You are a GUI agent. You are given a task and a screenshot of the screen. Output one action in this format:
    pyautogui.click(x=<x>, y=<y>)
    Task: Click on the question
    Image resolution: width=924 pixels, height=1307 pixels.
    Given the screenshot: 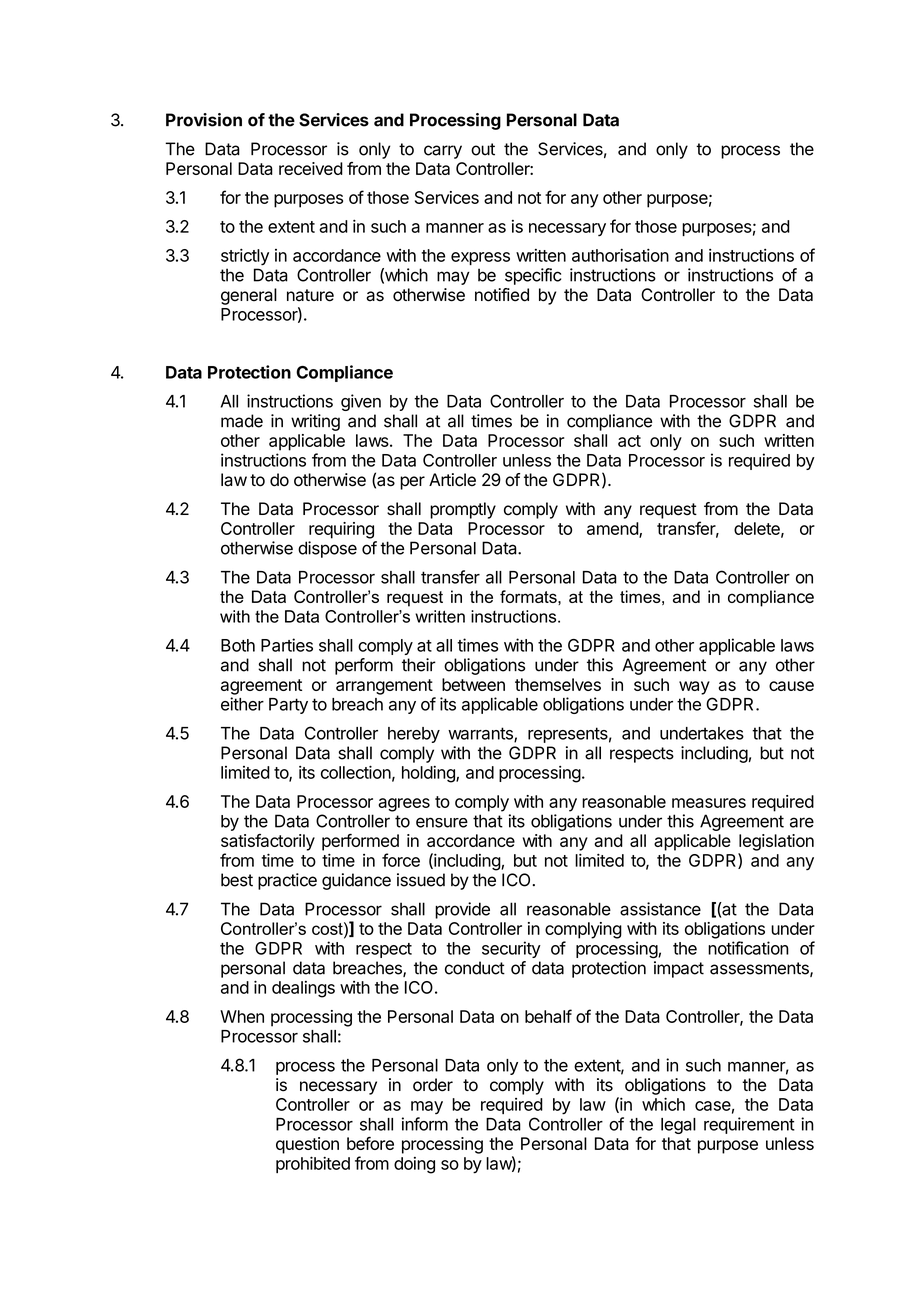 What is the action you would take?
    pyautogui.click(x=307, y=1145)
